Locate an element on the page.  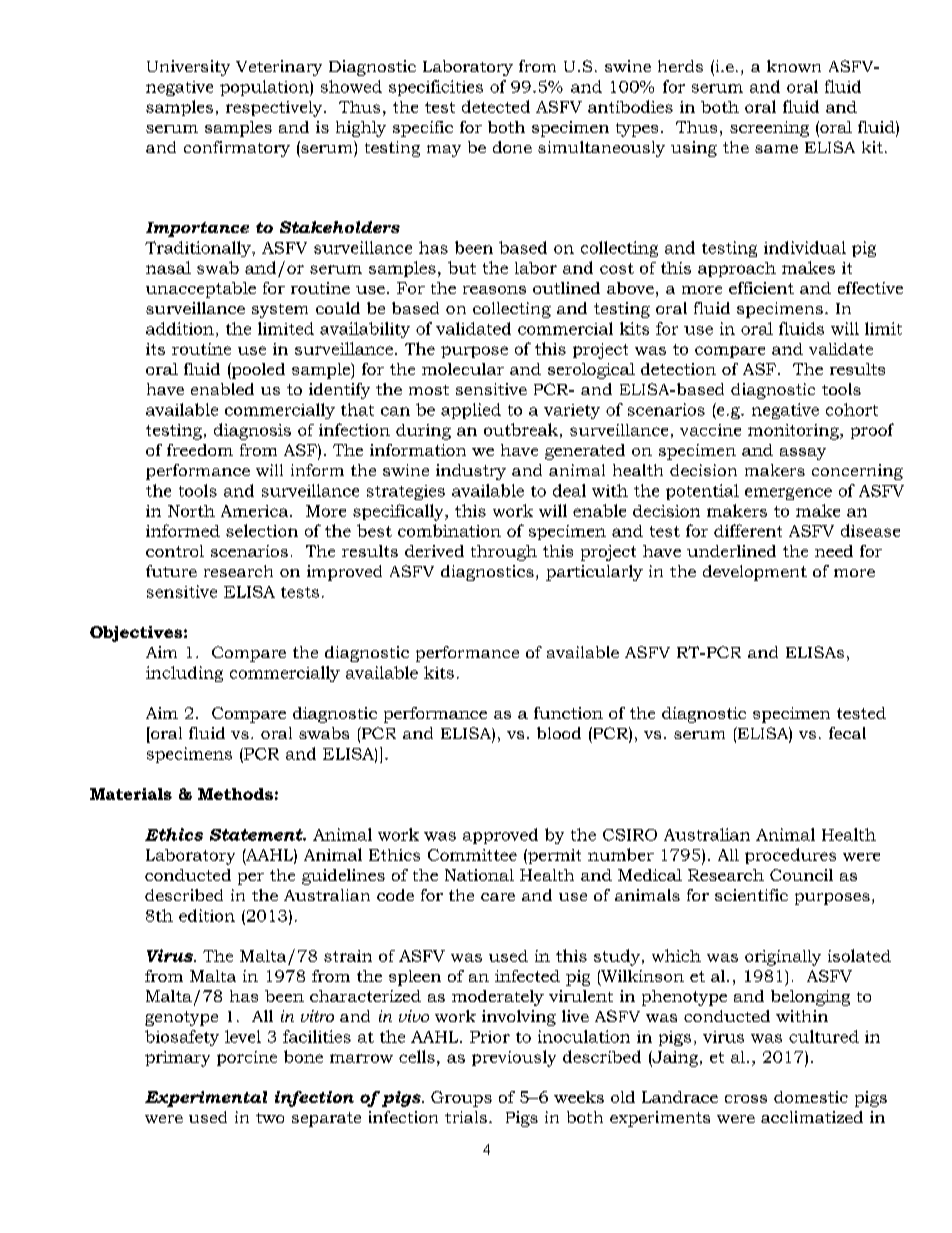
University is located at coordinates (188, 68).
